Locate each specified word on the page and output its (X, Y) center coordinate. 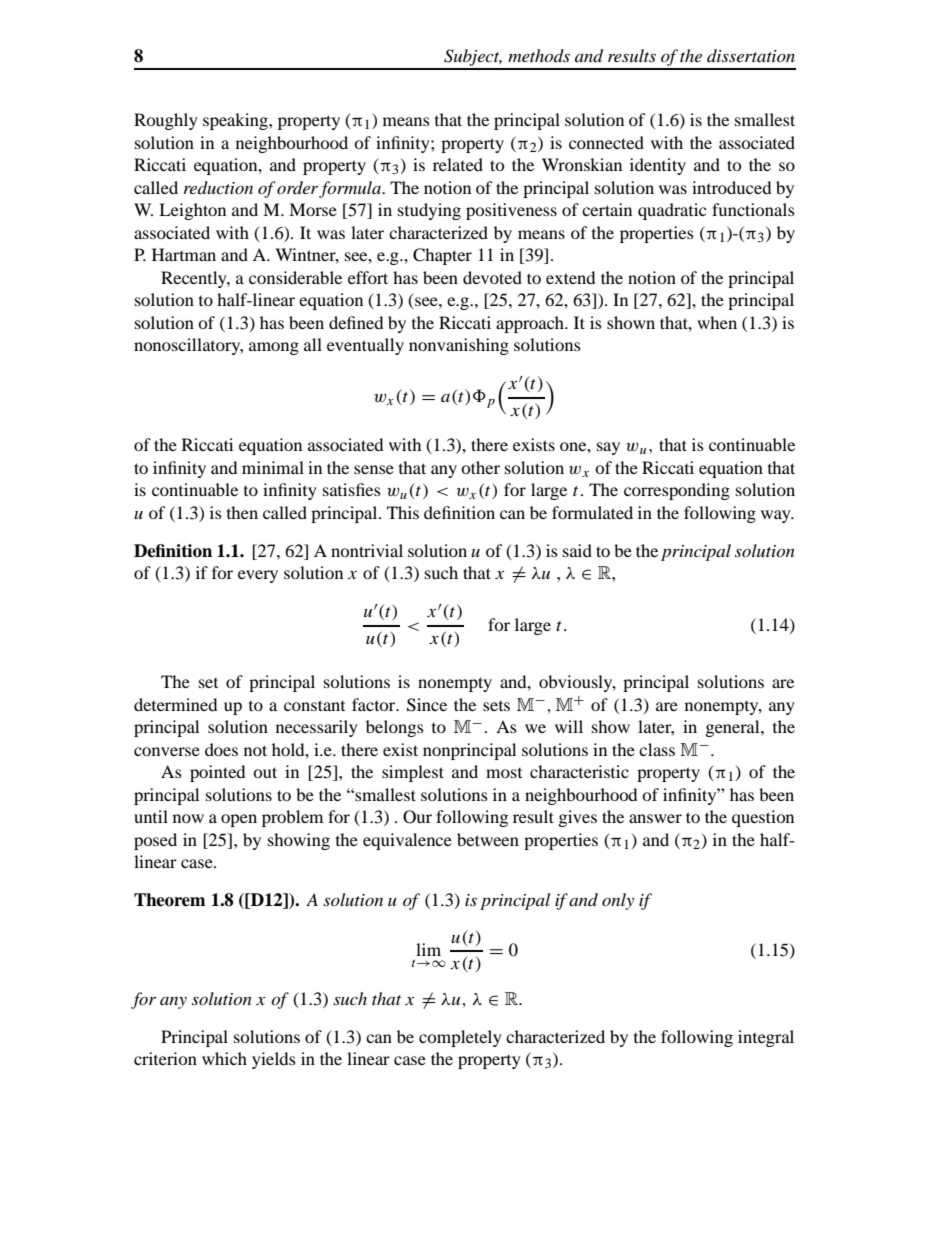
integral (766, 1038)
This (403, 512)
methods (539, 55)
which (224, 1058)
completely (460, 1038)
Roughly (166, 121)
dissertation (751, 55)
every (258, 576)
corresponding (677, 491)
